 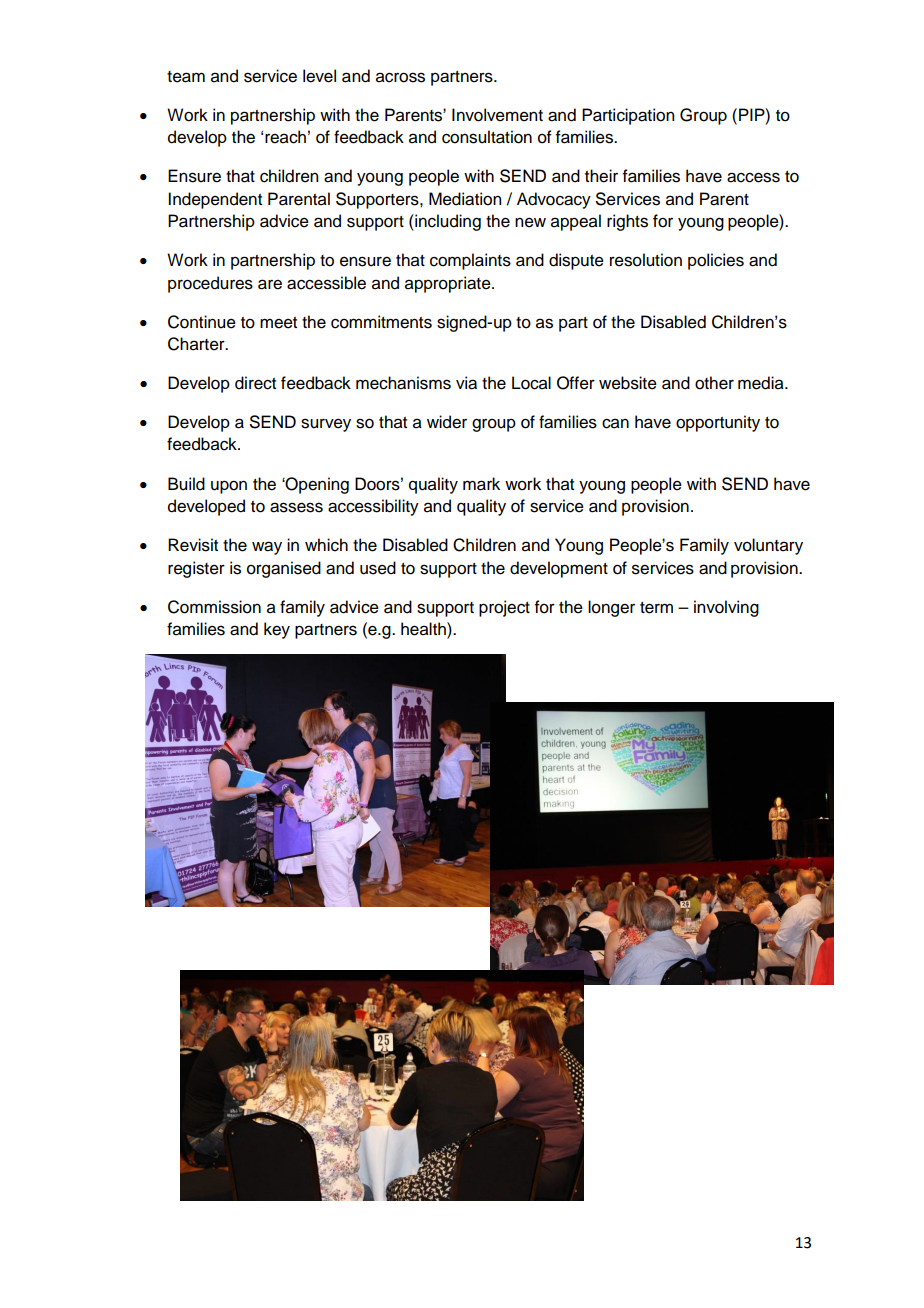 What do you see at coordinates (197, 344) in the page?
I see `Charter` at bounding box center [197, 344].
